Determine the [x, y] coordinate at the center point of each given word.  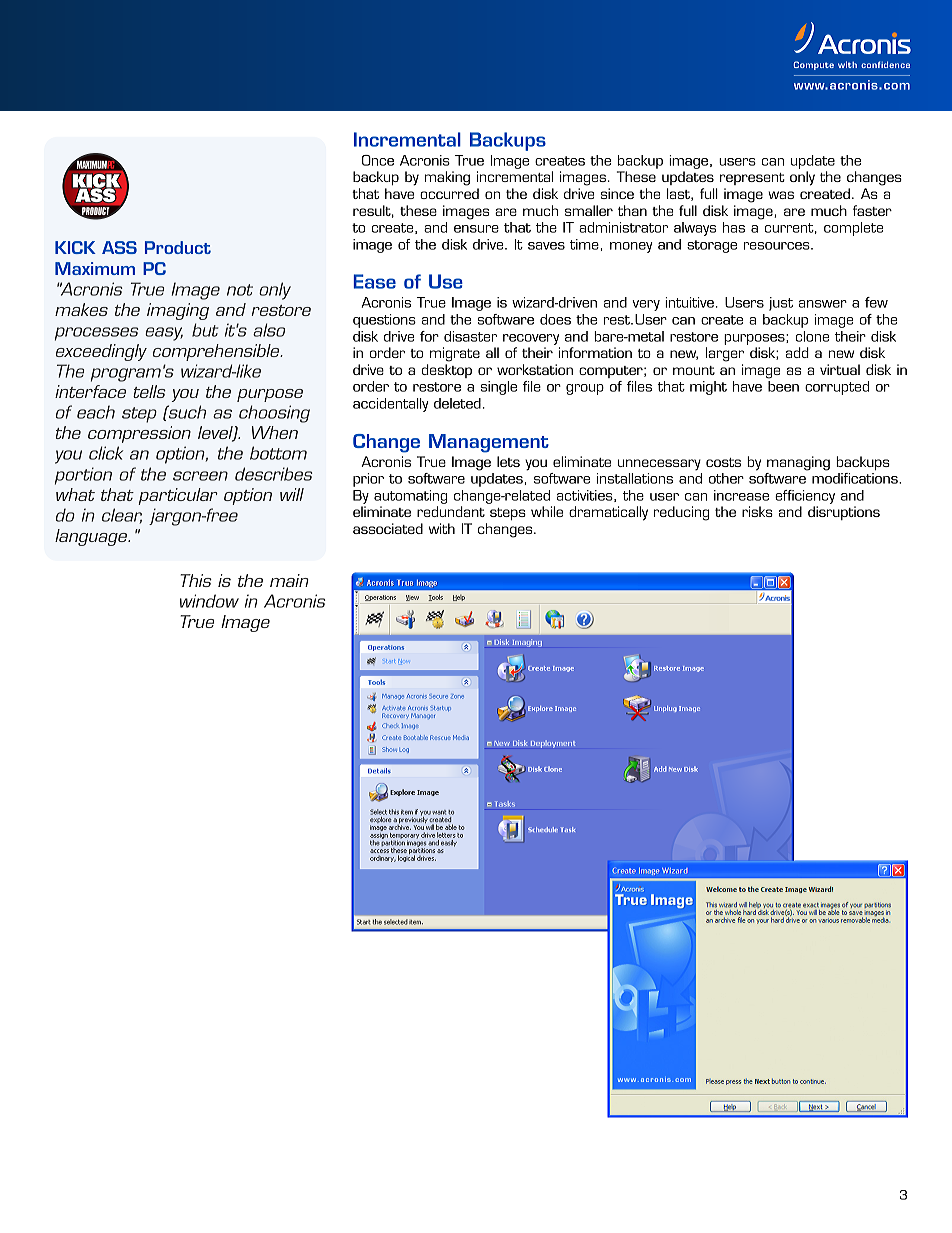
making [447, 178]
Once [378, 160]
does [555, 319]
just [781, 304]
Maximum [95, 268]
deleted [457, 403]
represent [752, 179]
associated [388, 528]
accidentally [391, 405]
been [783, 386]
